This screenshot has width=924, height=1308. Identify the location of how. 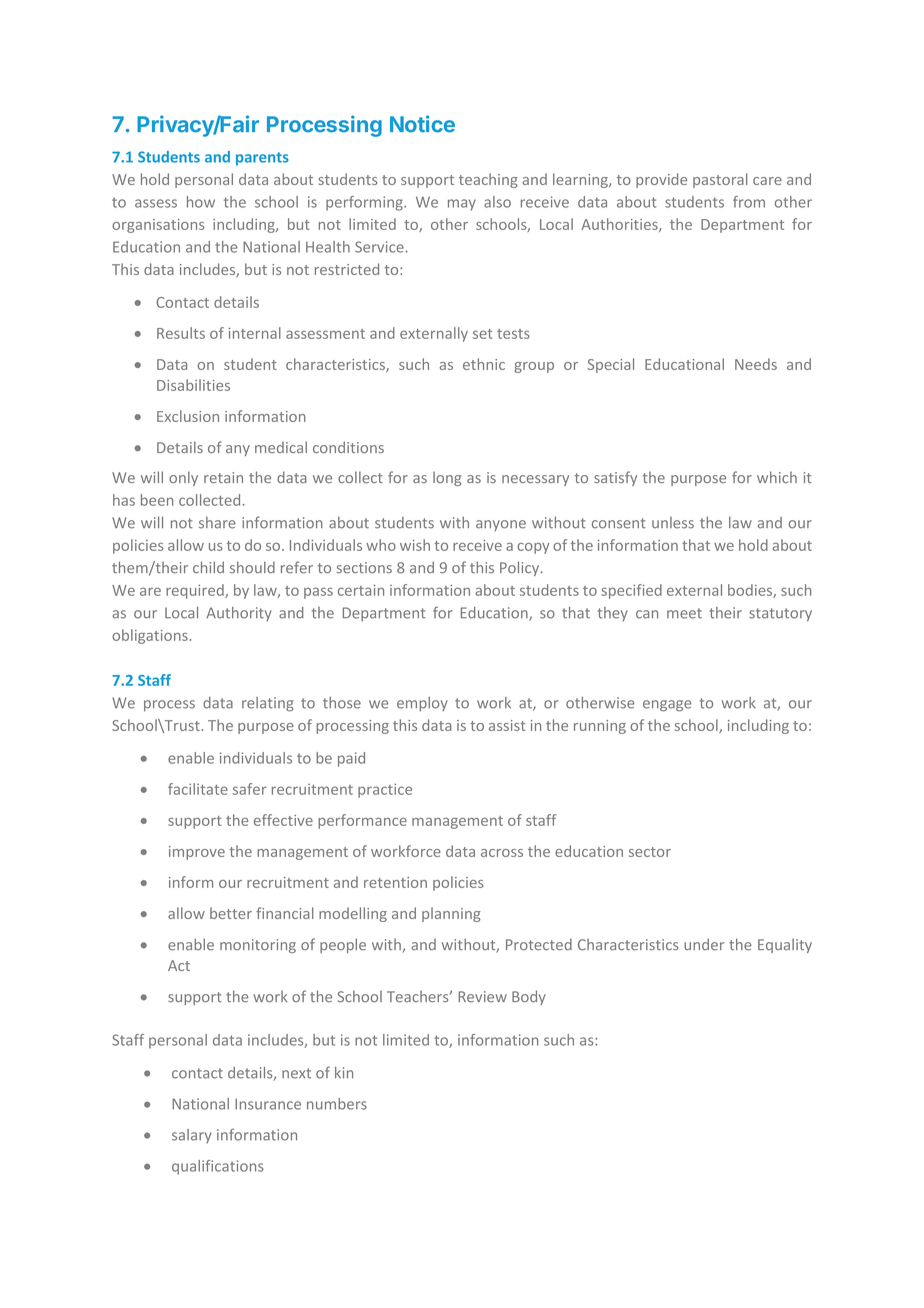
(201, 202).
